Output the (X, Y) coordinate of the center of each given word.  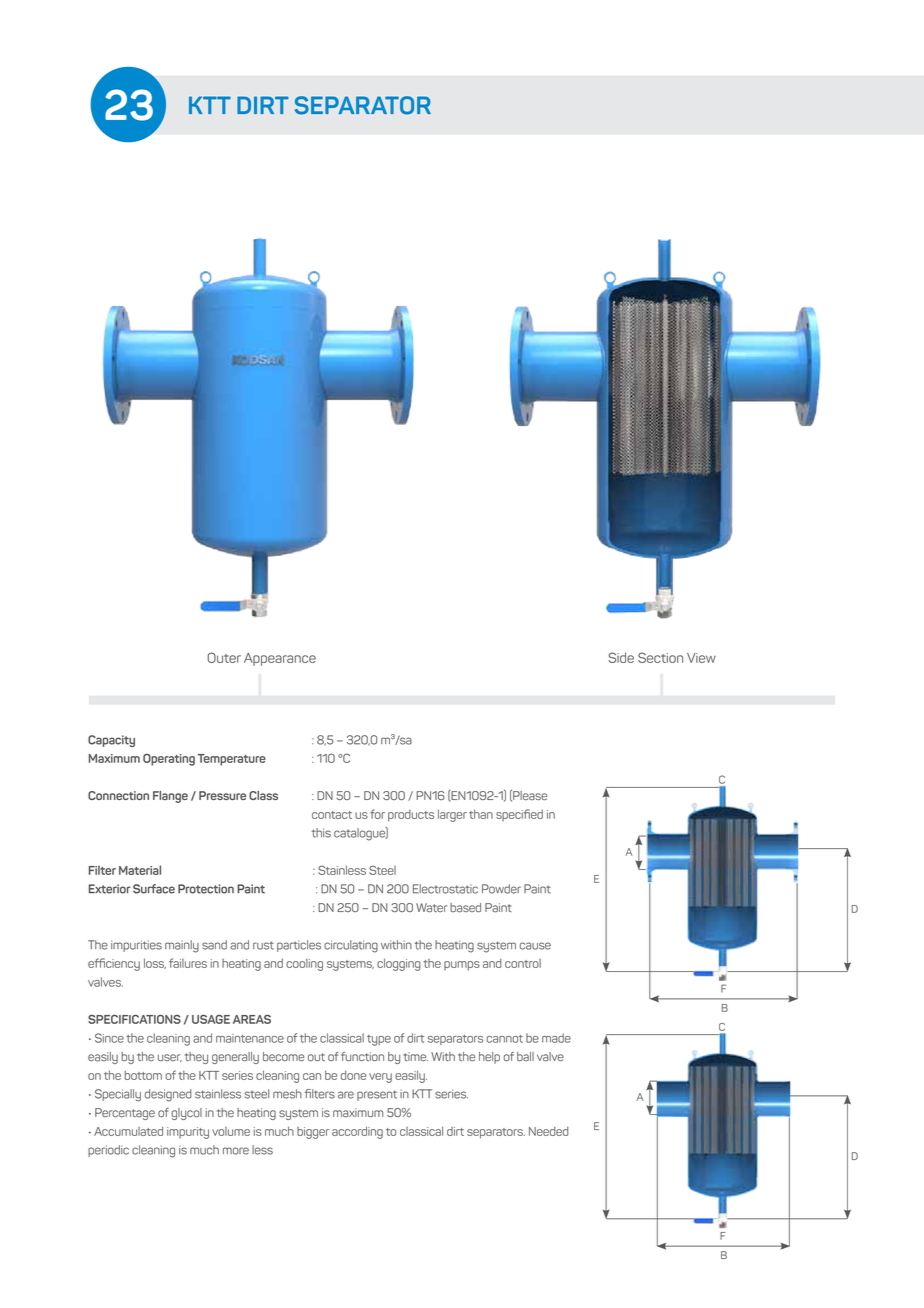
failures (188, 963)
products (411, 816)
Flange (170, 797)
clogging (399, 964)
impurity (188, 1133)
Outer (224, 657)
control (523, 963)
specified (519, 815)
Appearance (280, 659)
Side (621, 657)
